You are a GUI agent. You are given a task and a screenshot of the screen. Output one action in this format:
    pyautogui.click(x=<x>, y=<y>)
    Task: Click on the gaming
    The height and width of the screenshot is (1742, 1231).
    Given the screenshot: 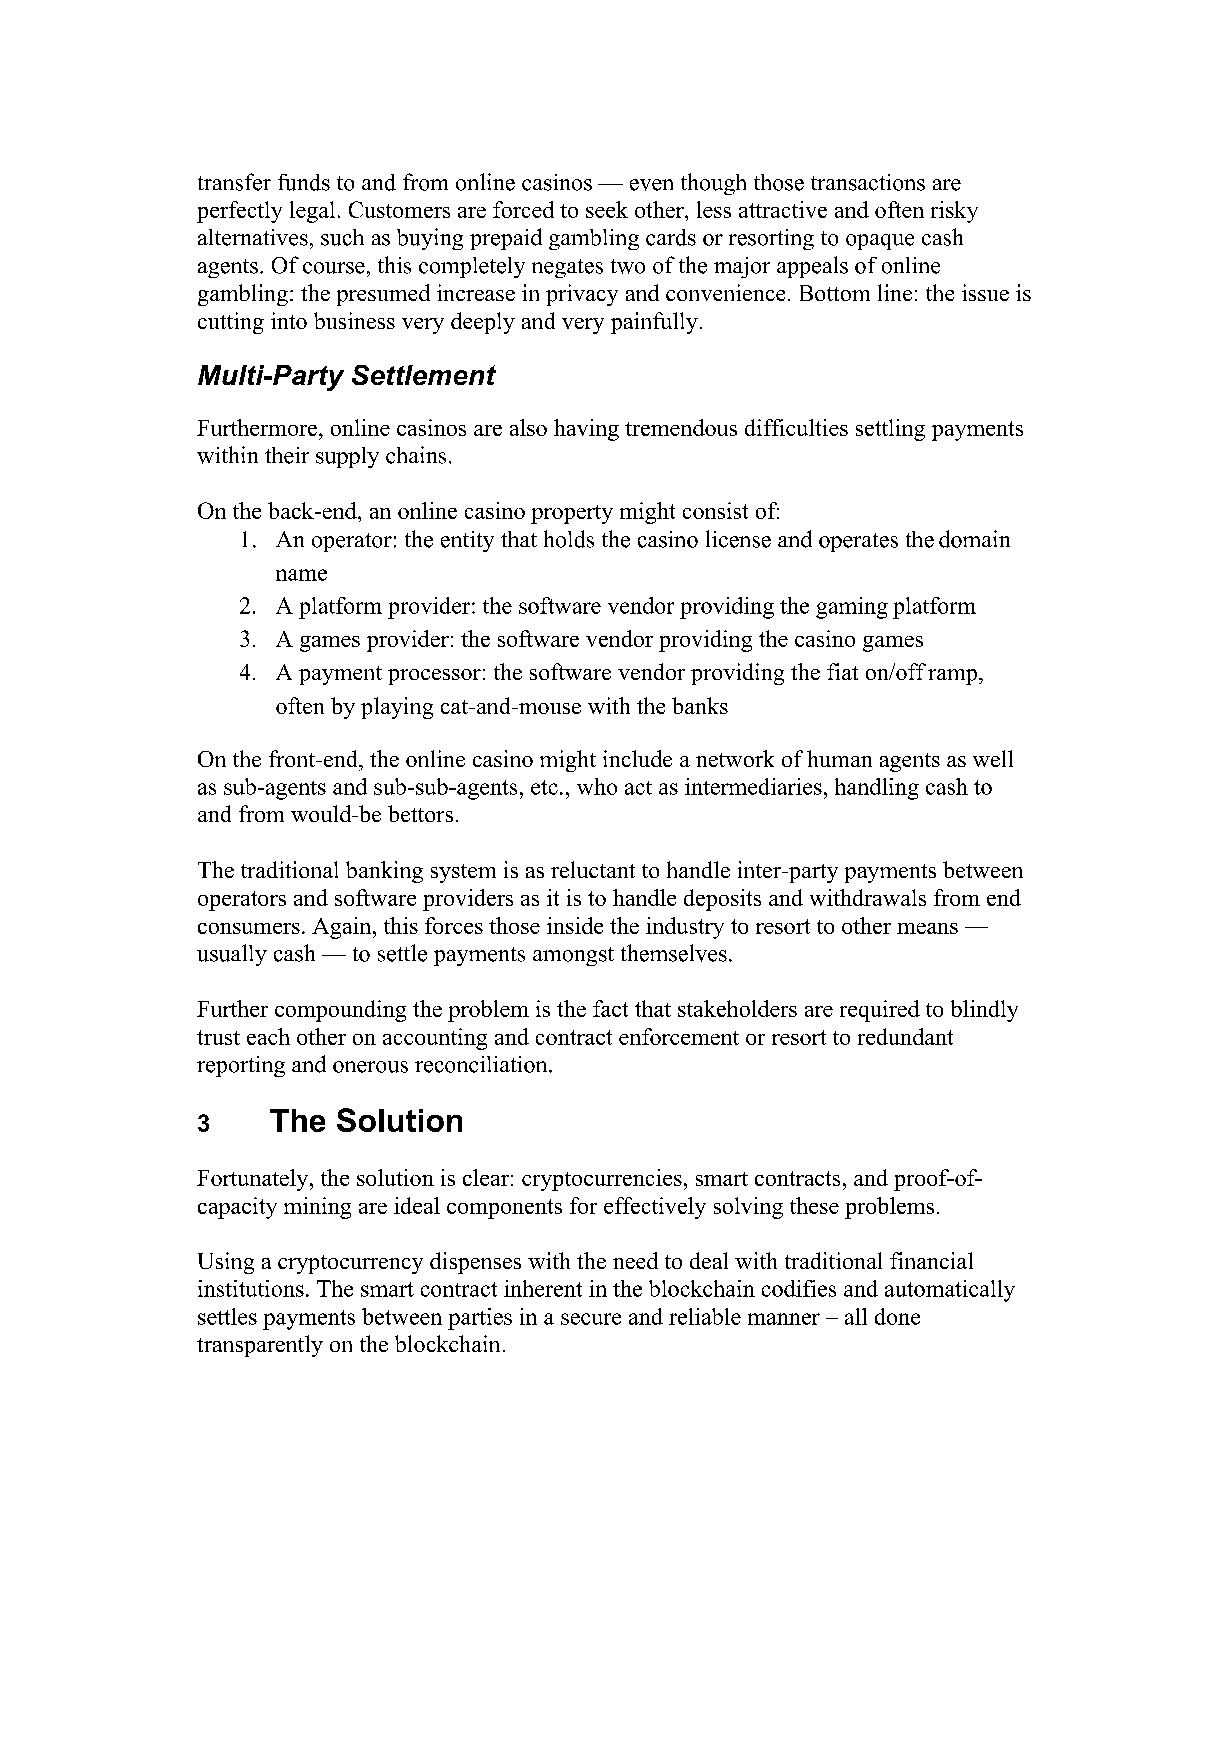 What is the action you would take?
    pyautogui.click(x=852, y=608)
